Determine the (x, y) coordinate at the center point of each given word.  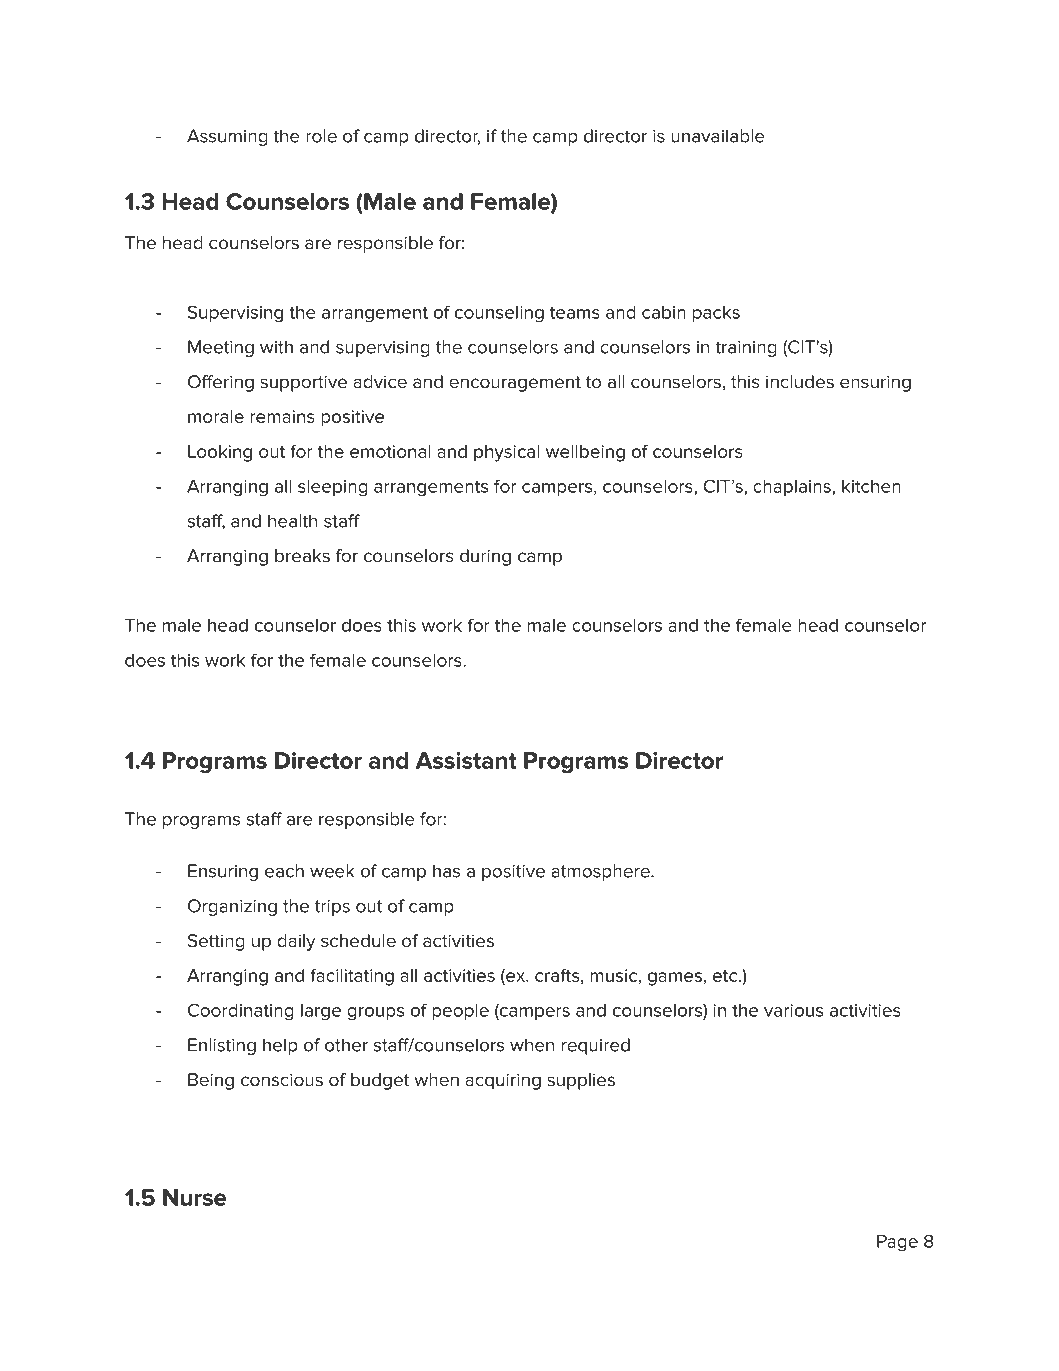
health (292, 521)
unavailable (718, 136)
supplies (581, 1081)
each (284, 871)
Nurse (194, 1197)
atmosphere (601, 872)
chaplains (793, 487)
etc (726, 976)
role (321, 136)
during (485, 557)
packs (716, 314)
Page (897, 1243)
